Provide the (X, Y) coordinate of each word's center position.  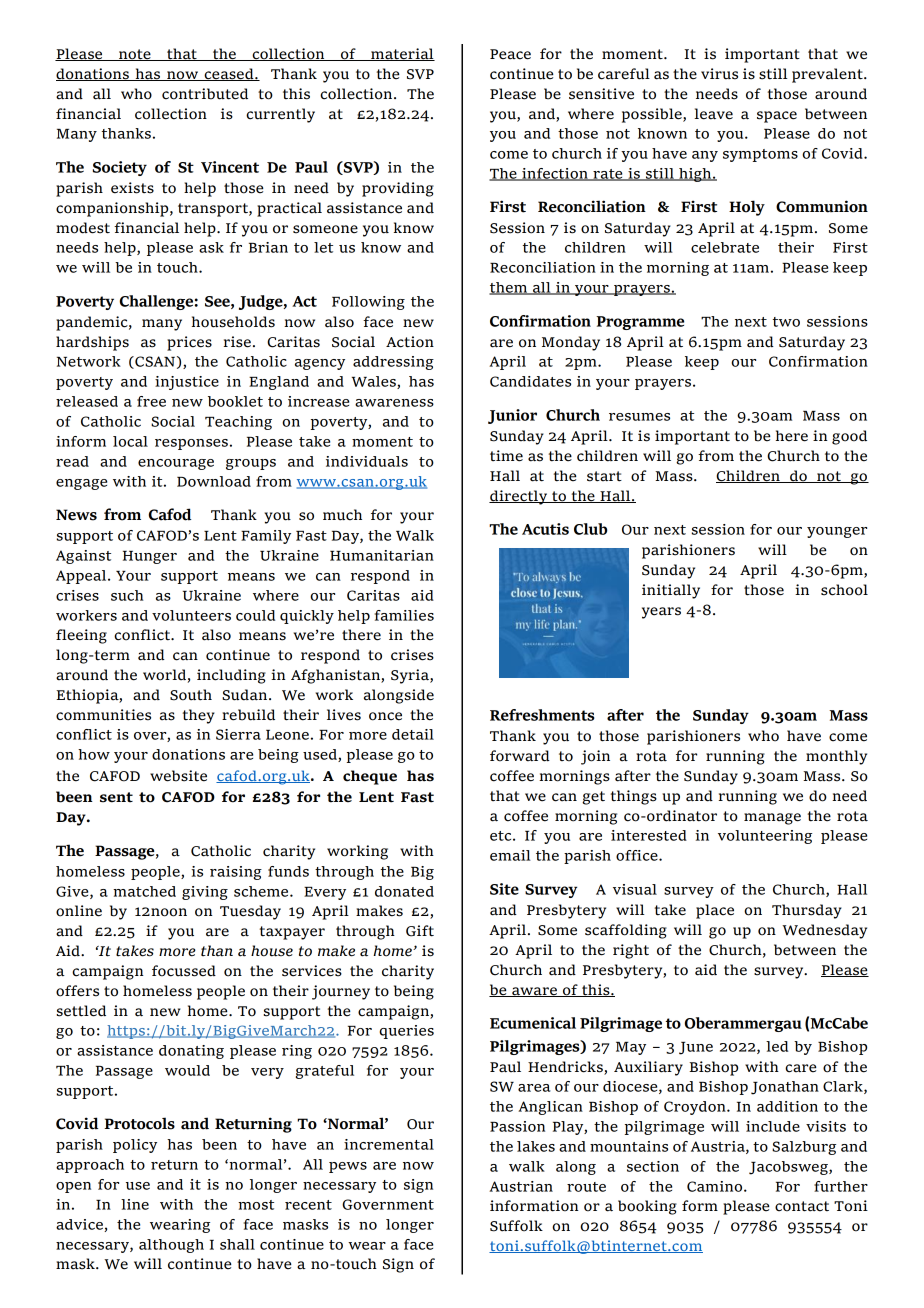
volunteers (191, 615)
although (171, 1246)
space (777, 117)
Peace (510, 54)
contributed (205, 94)
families (404, 615)
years (661, 613)
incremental (389, 1144)
